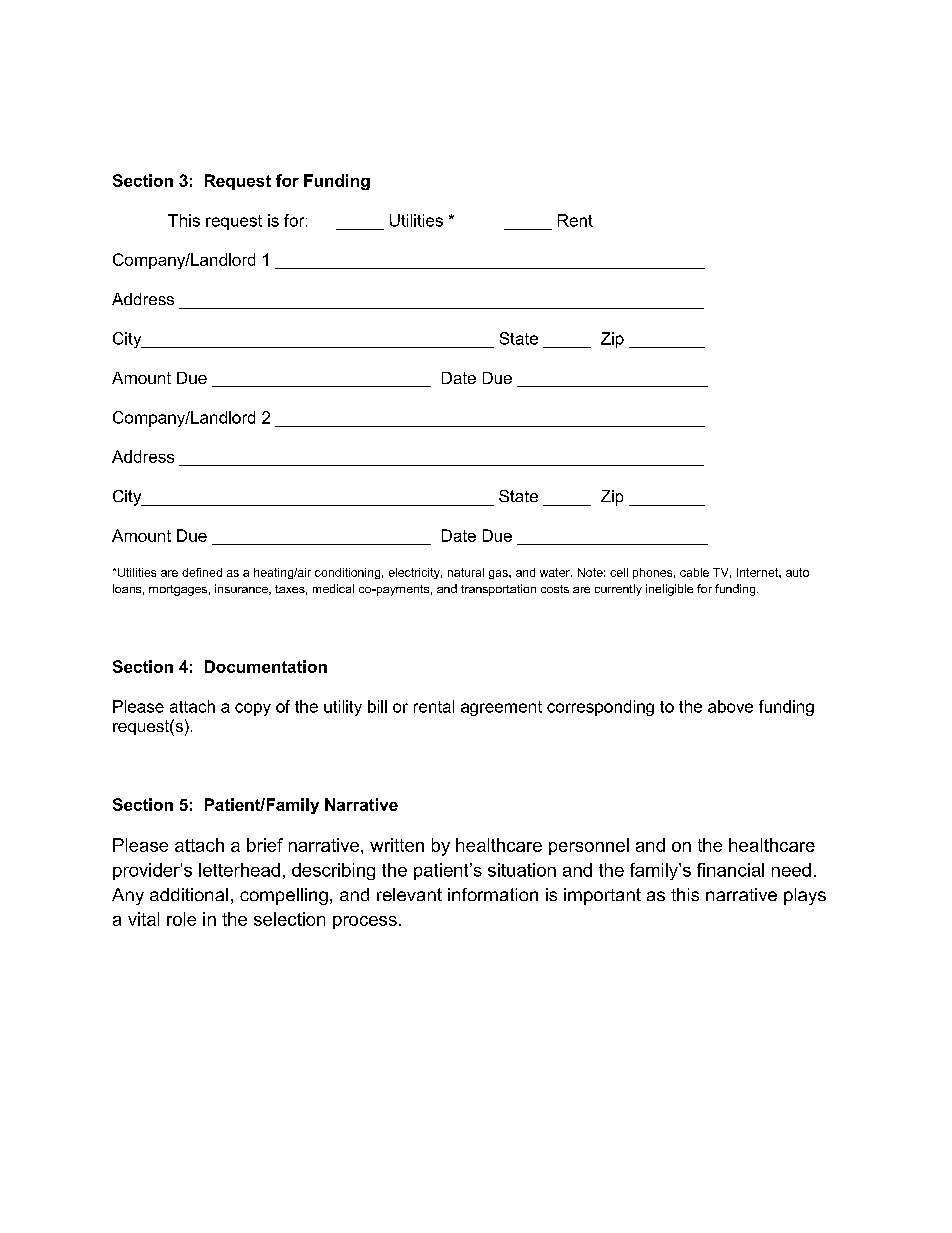  Describe the element at coordinates (730, 706) in the screenshot. I see `above` at that location.
